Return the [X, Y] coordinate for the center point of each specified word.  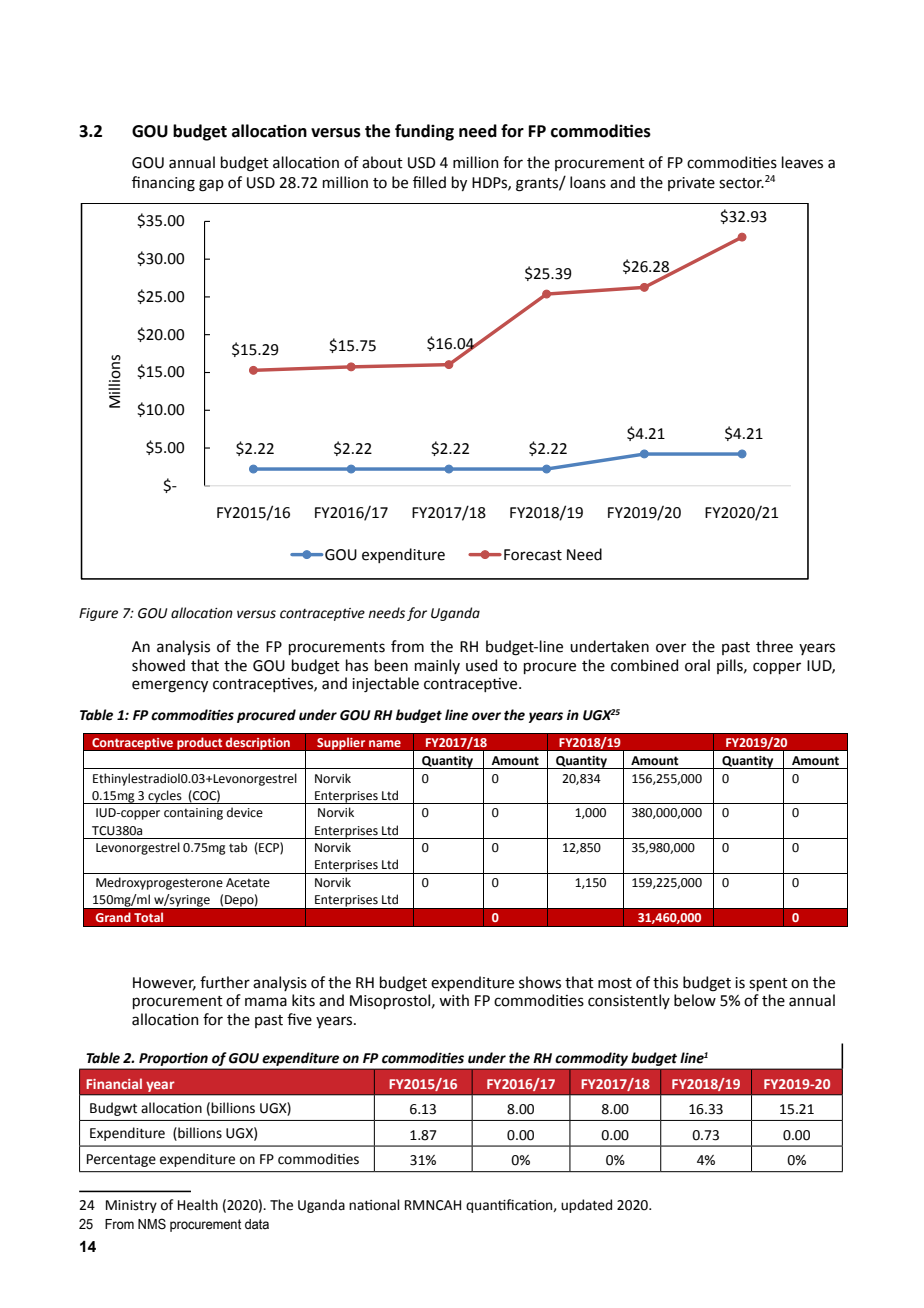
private [691, 184]
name [385, 743]
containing [193, 814]
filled [429, 182]
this [665, 982]
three [774, 646]
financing [163, 184]
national [374, 1205]
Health [198, 1205]
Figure [98, 614]
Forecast [533, 555]
